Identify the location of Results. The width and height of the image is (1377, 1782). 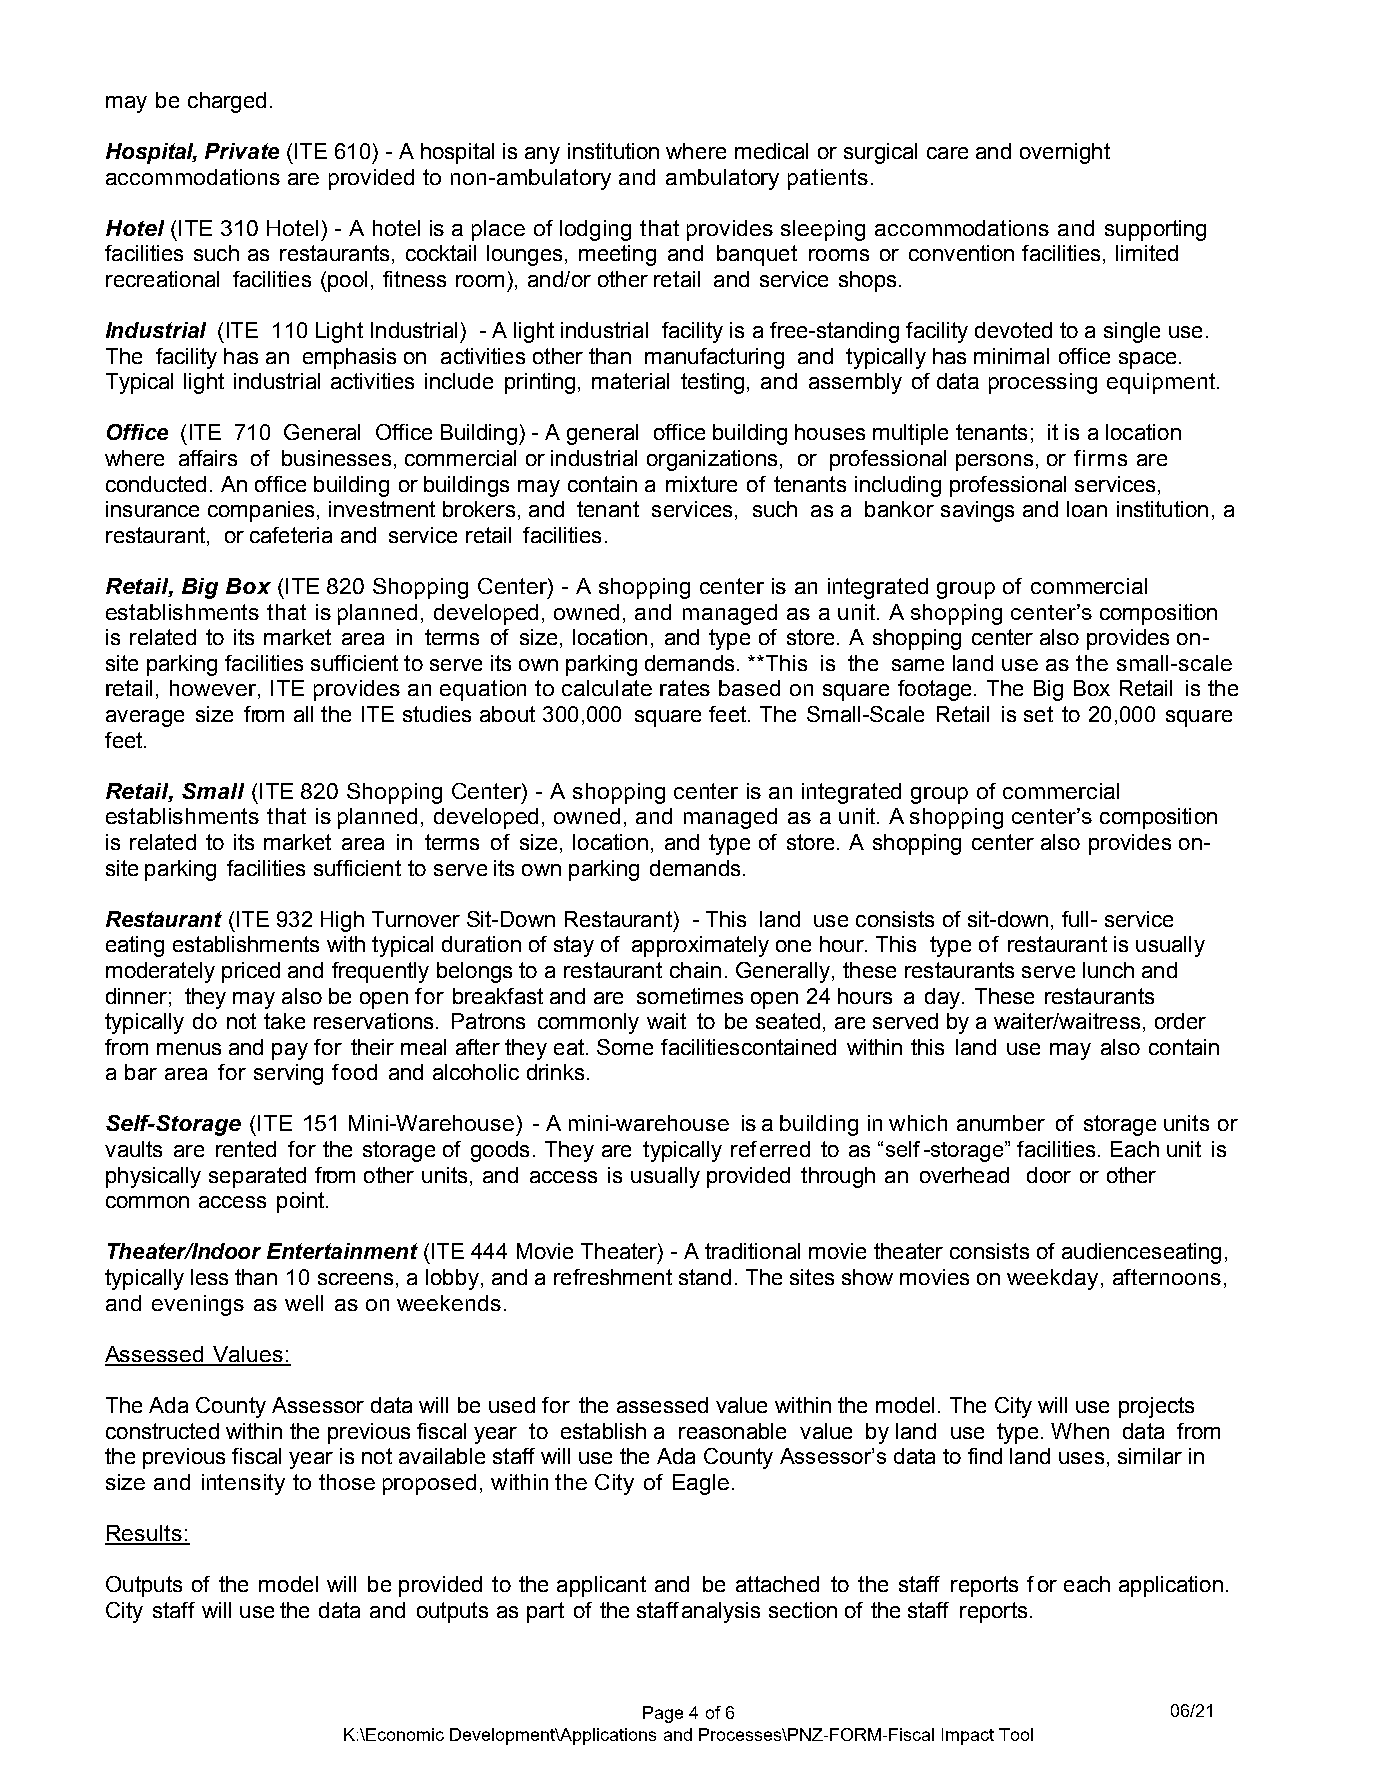
(144, 1534).
